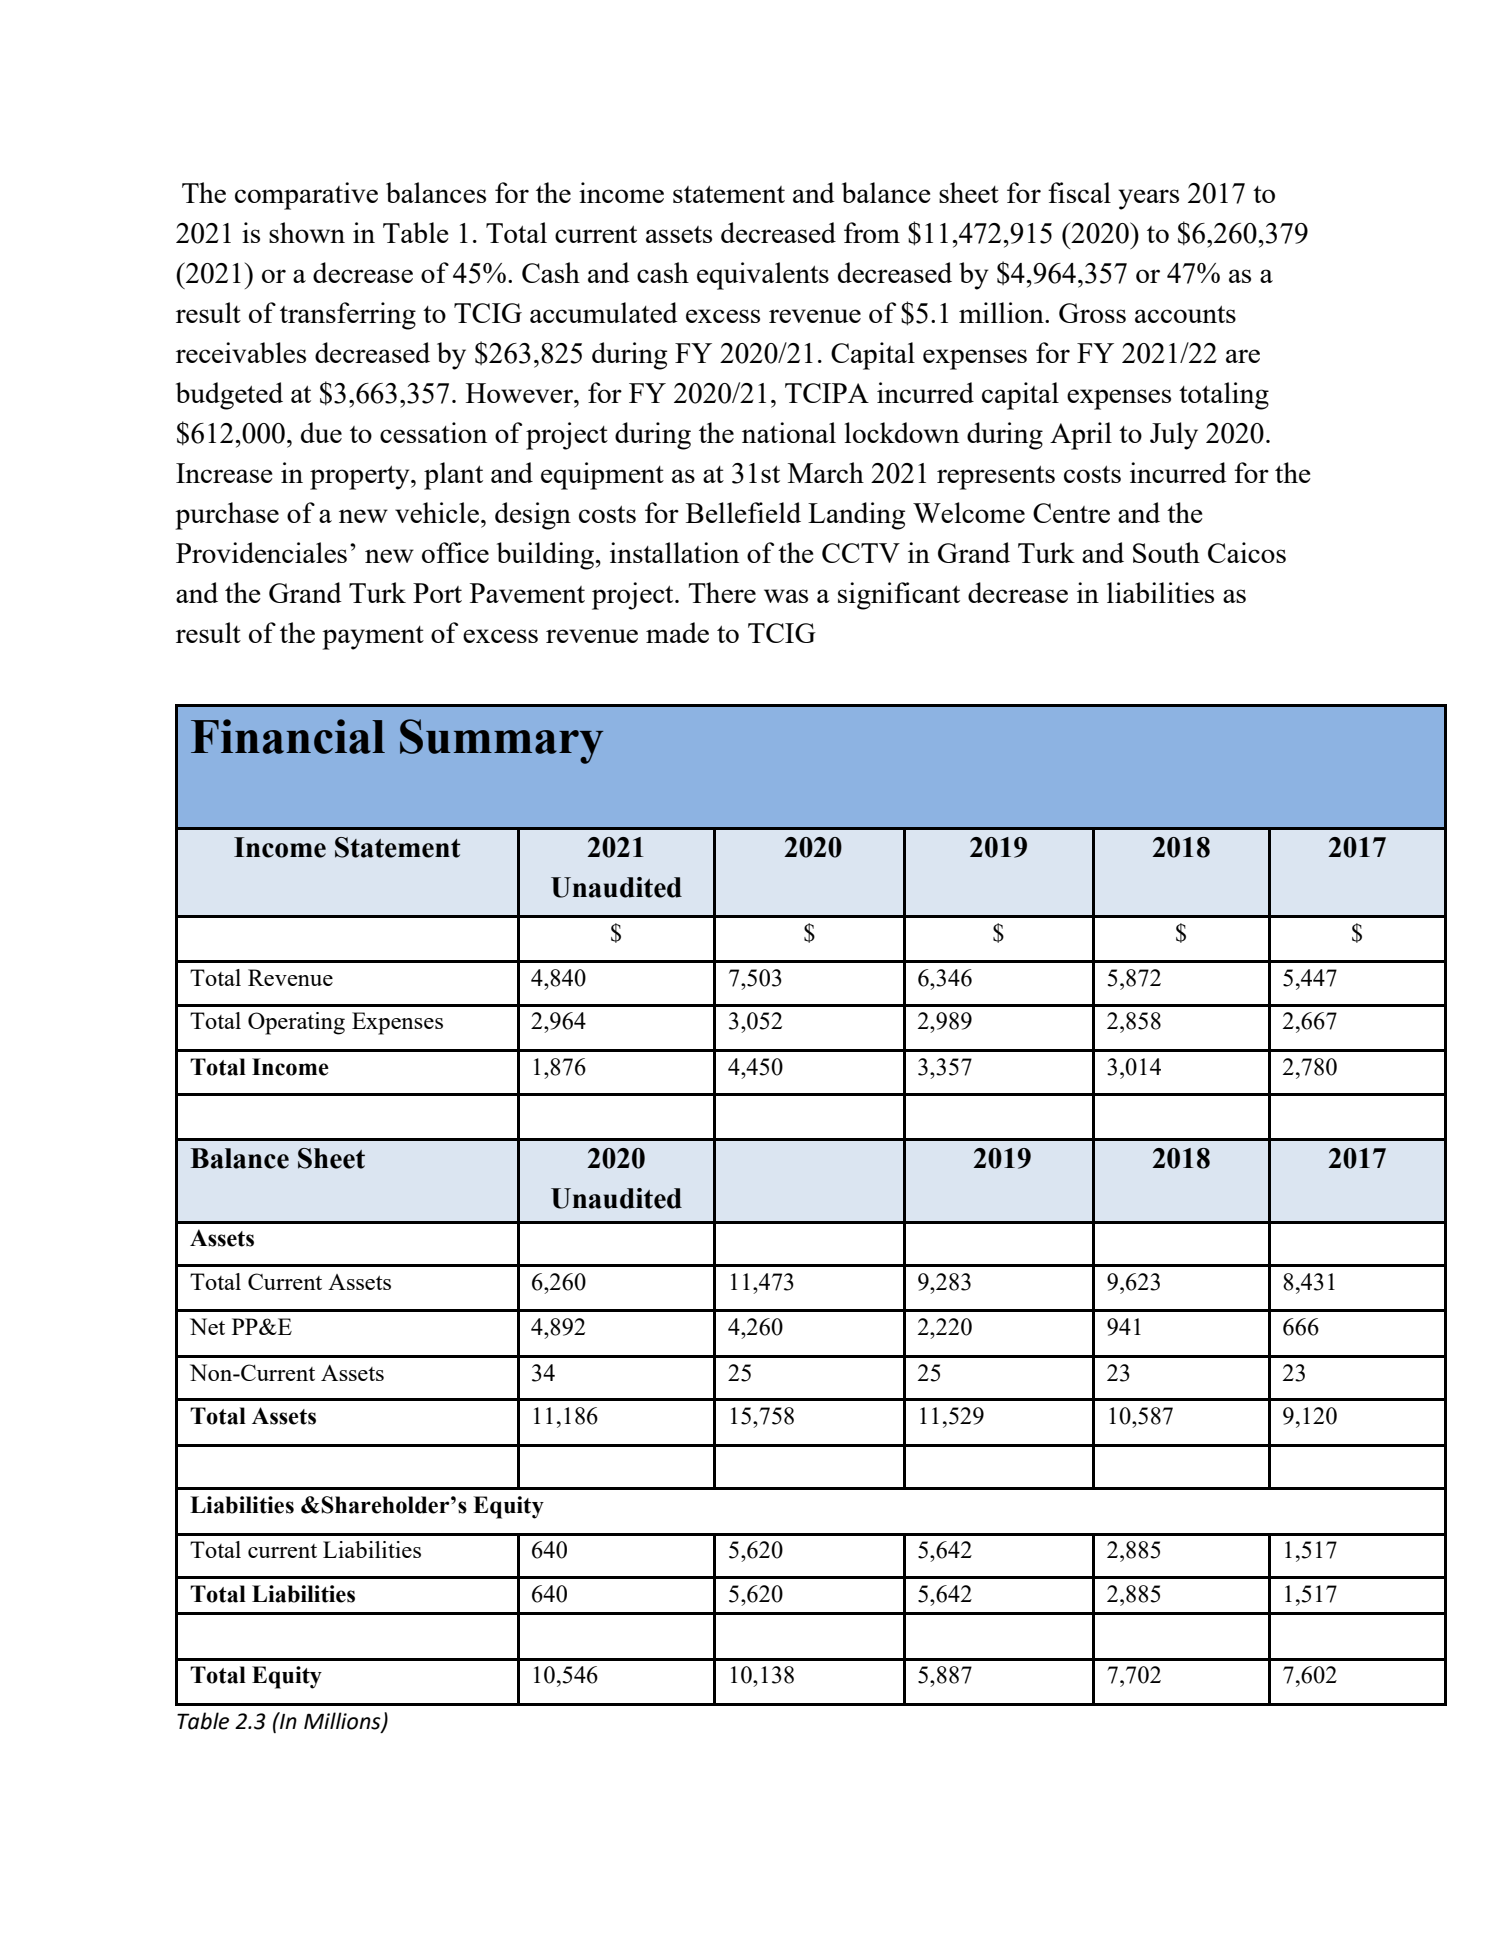  I want to click on fiscal, so click(1079, 192).
